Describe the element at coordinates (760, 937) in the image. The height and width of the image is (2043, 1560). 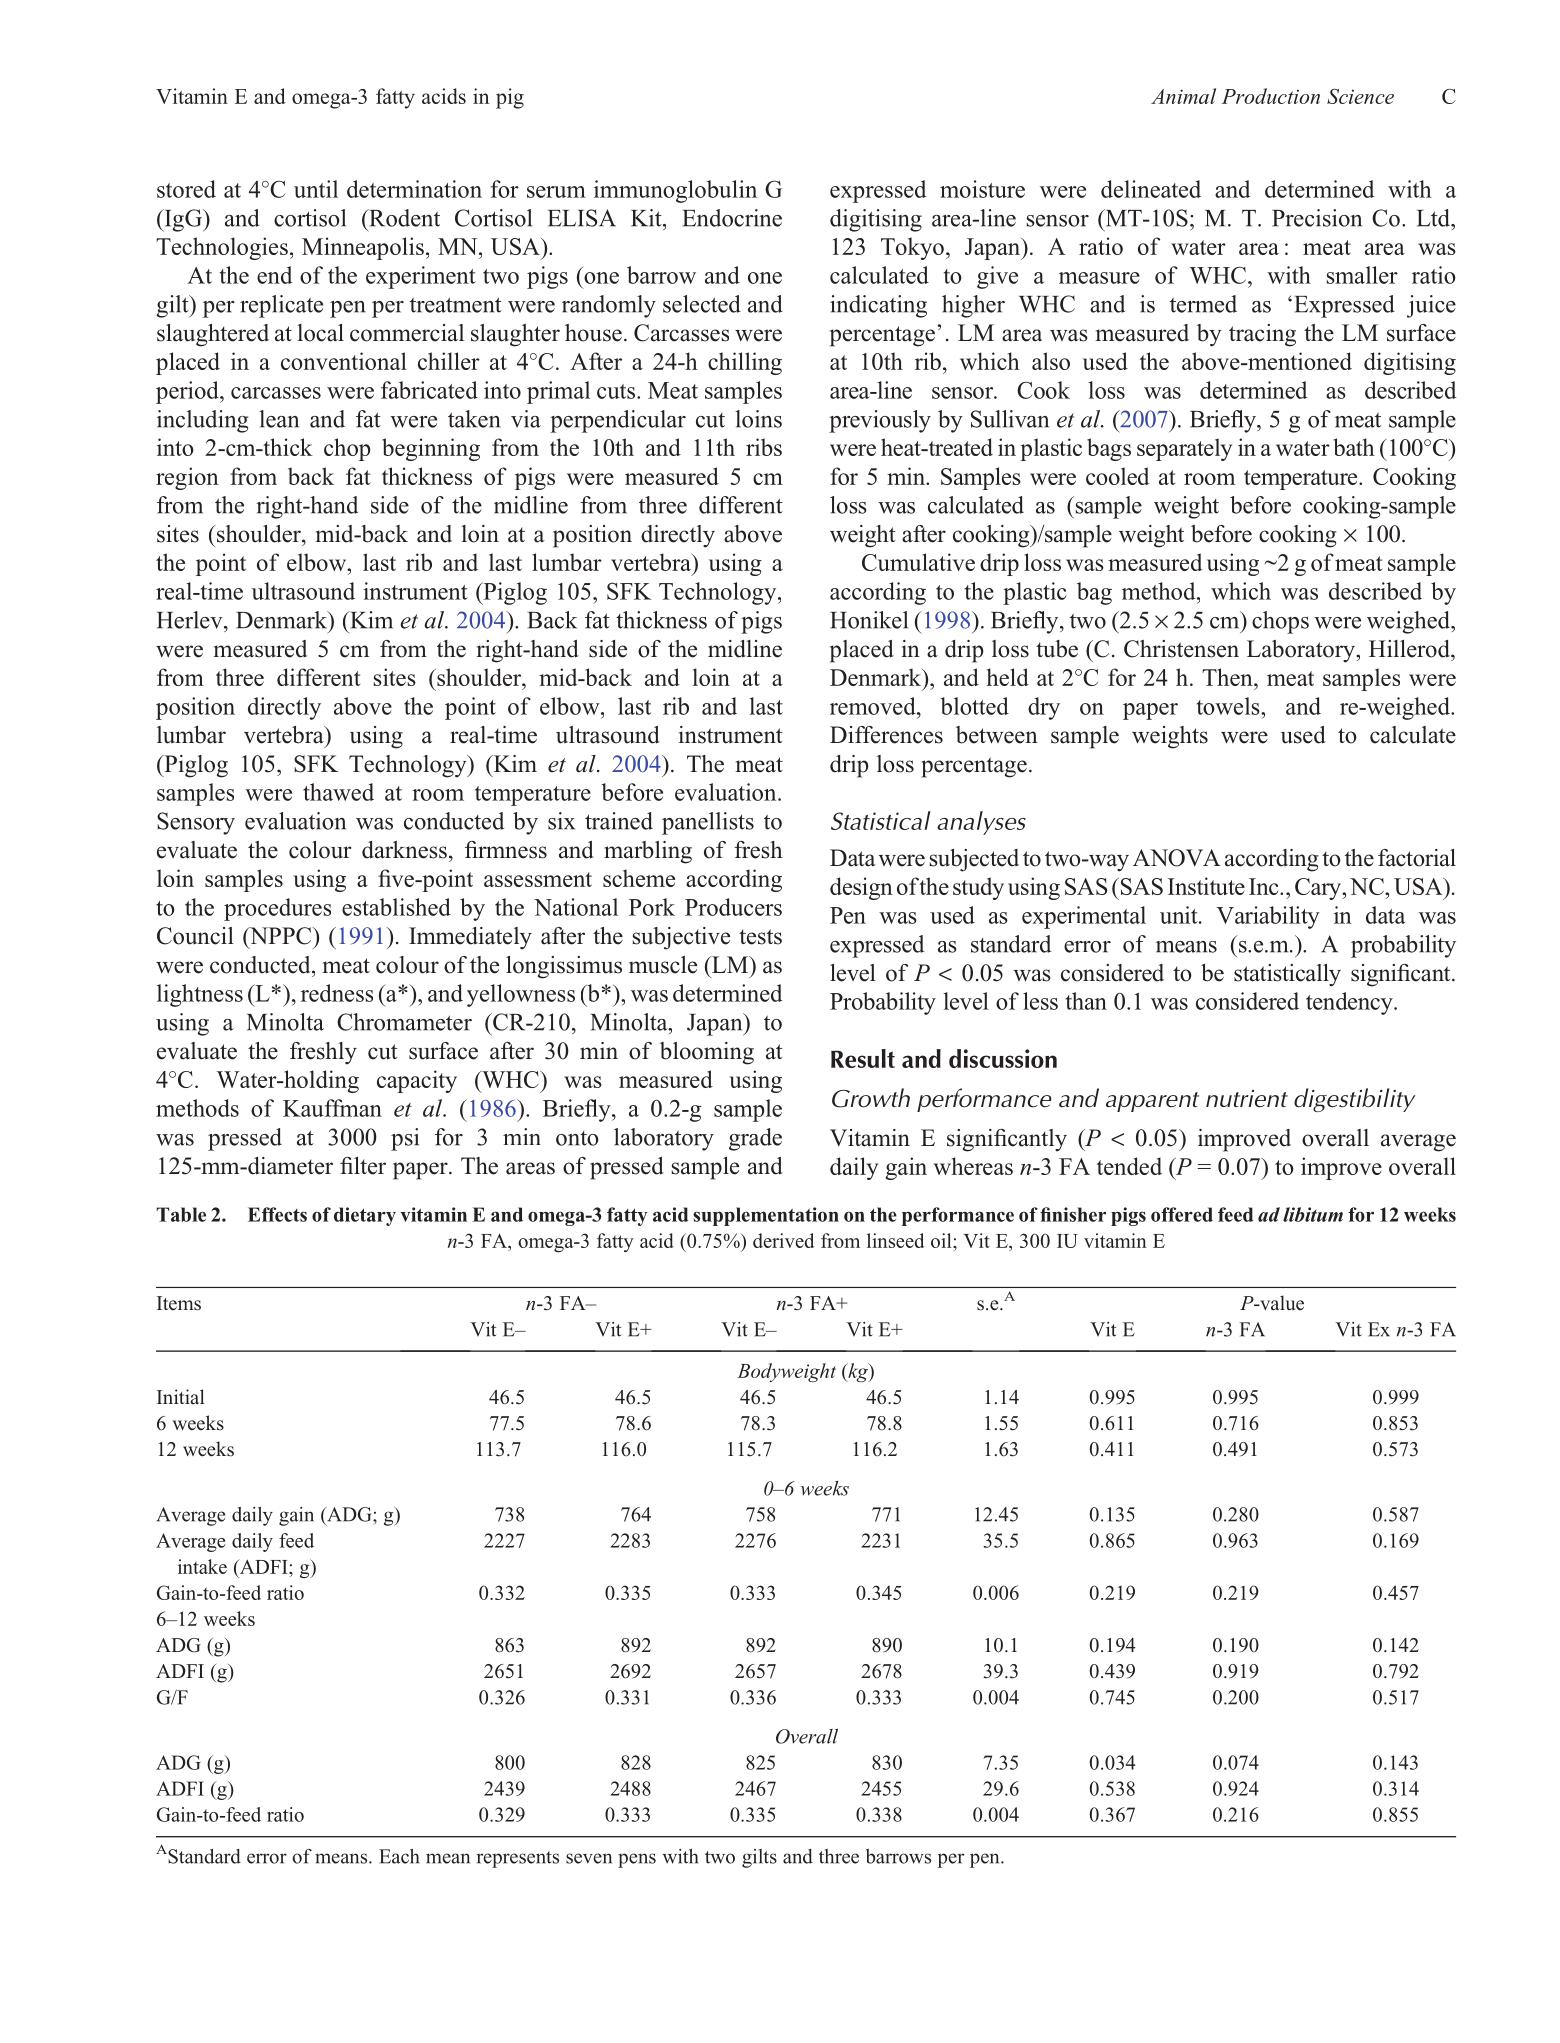
I see `tests` at that location.
